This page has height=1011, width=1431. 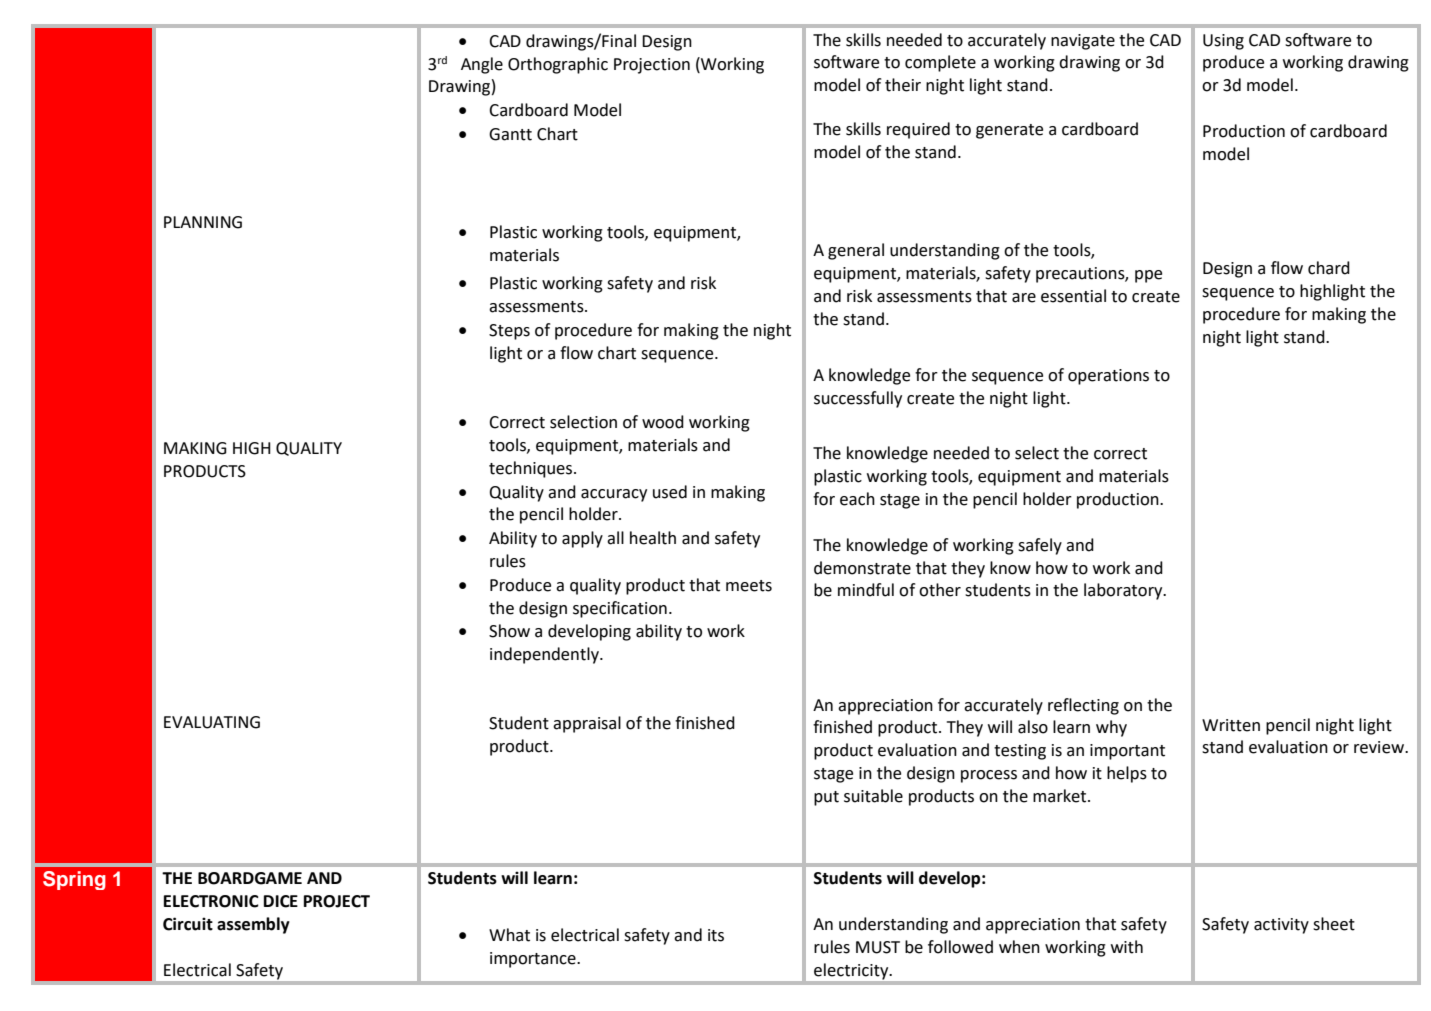 I want to click on used, so click(x=670, y=492).
